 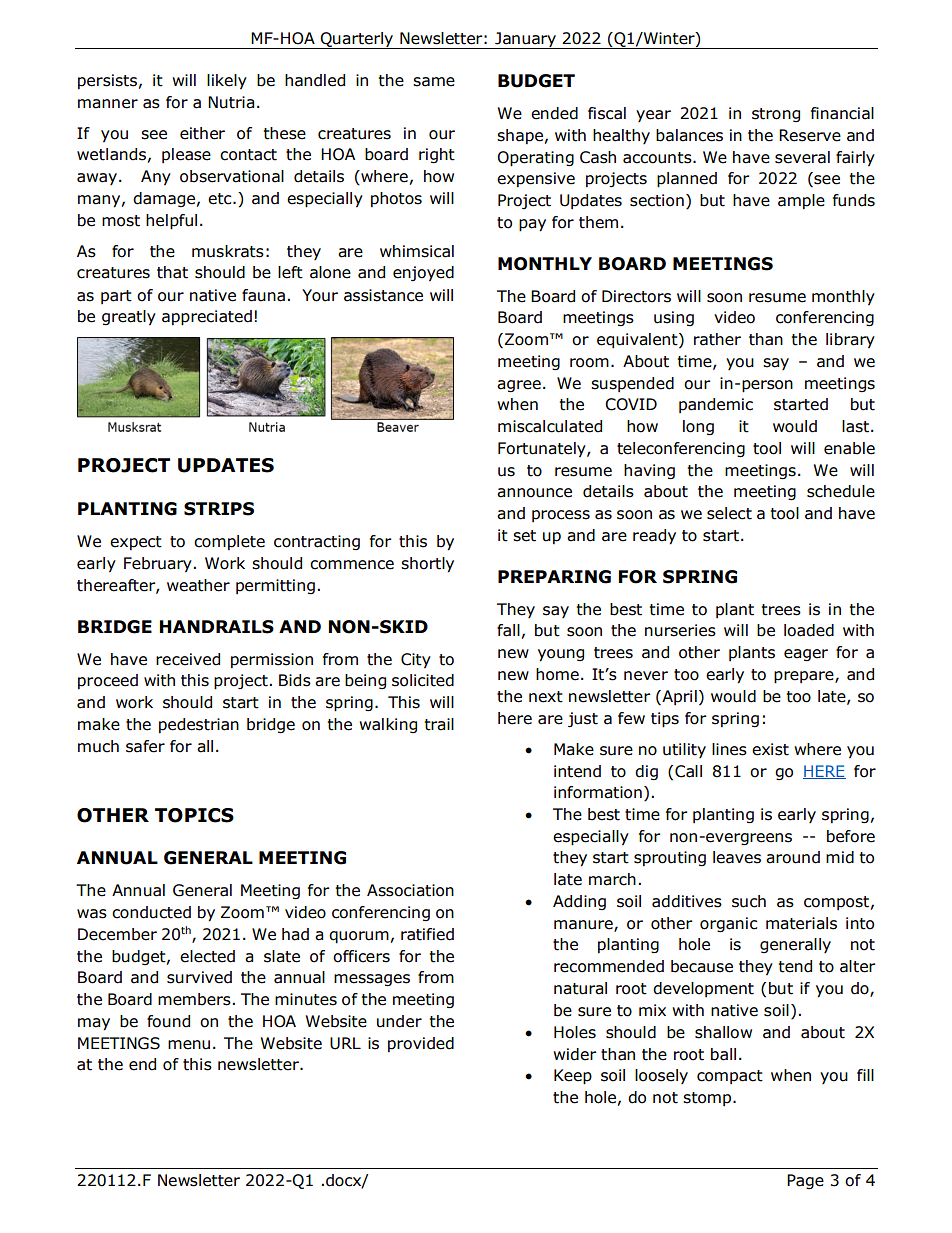 I want to click on STRIPS, so click(x=219, y=509).
